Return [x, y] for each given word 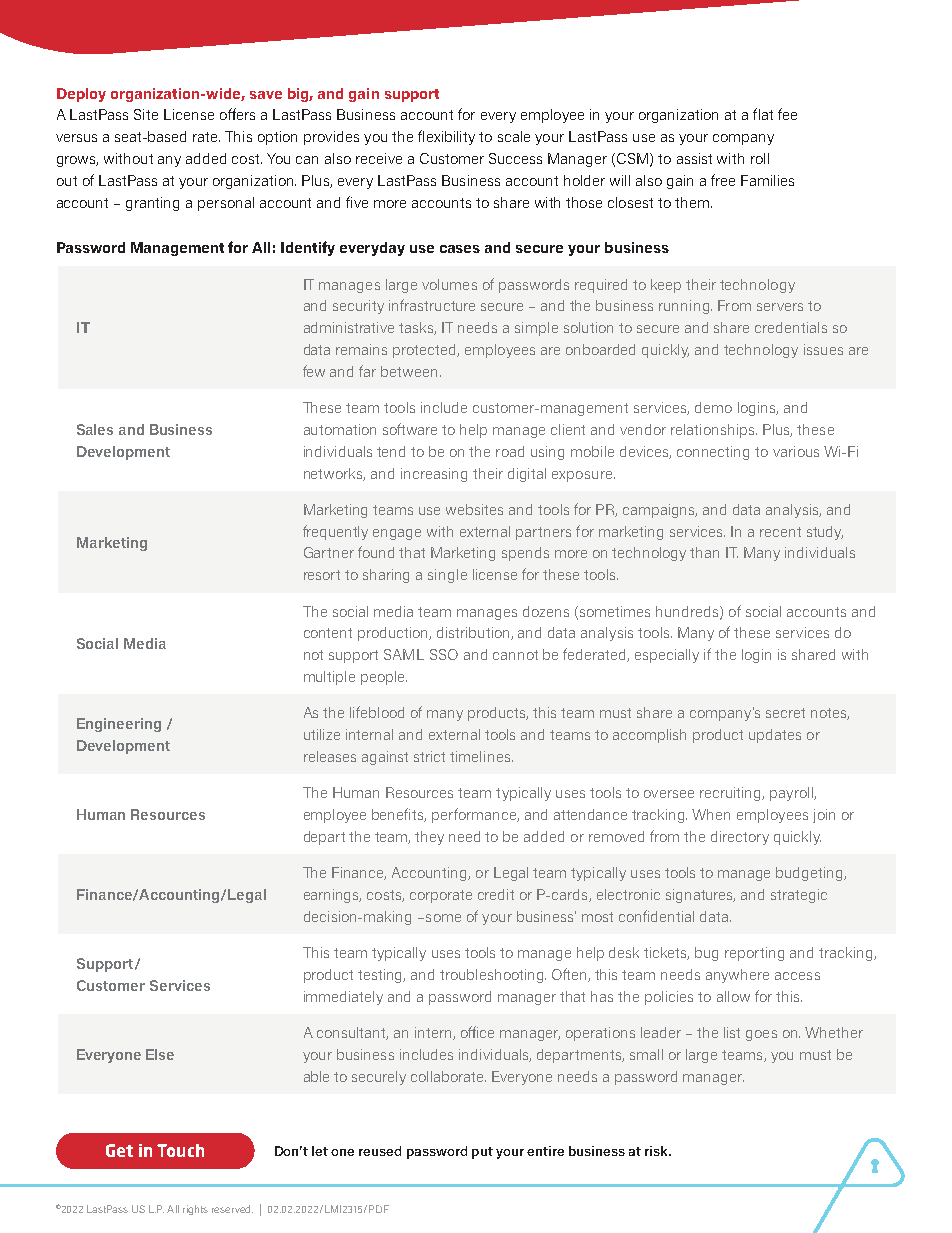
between [409, 371]
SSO [444, 654]
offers [237, 114]
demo [713, 407]
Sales [95, 429]
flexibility [446, 137]
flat [763, 114]
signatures [700, 896]
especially [667, 656]
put [482, 1153]
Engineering [119, 725]
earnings [332, 896]
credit [496, 894]
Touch [180, 1150]
